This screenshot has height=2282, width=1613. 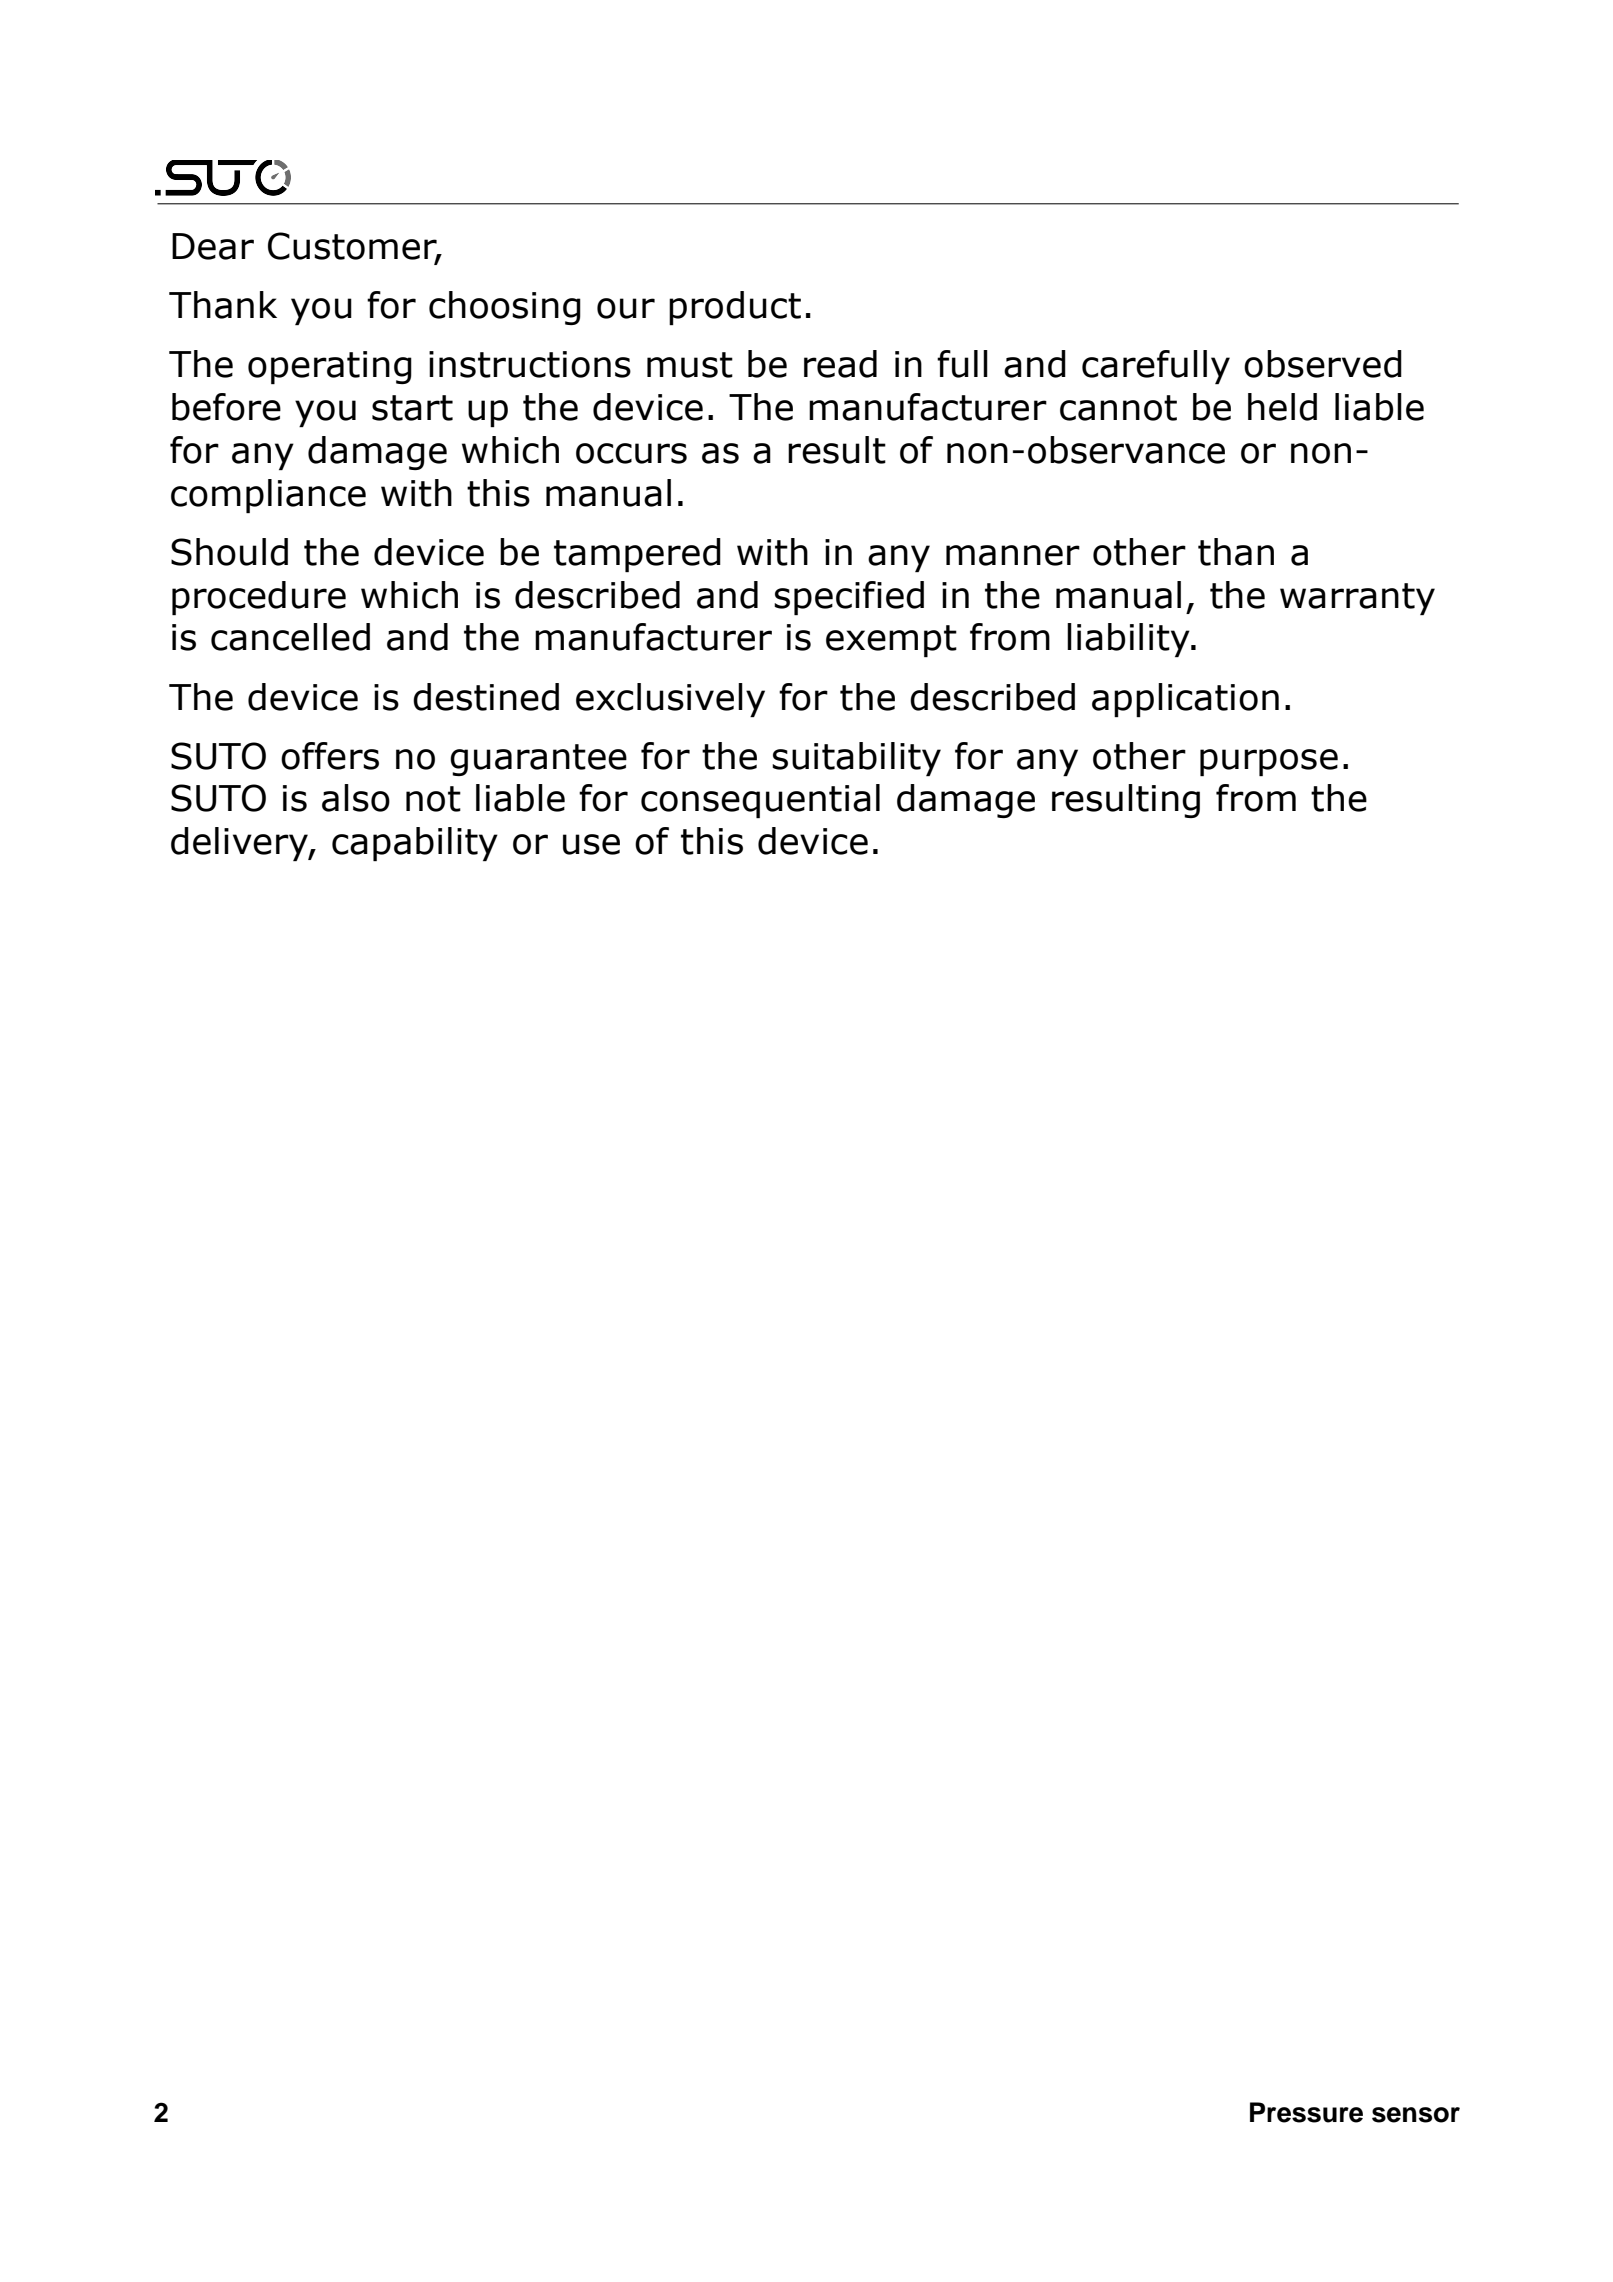 I want to click on sensor, so click(x=1416, y=2115).
